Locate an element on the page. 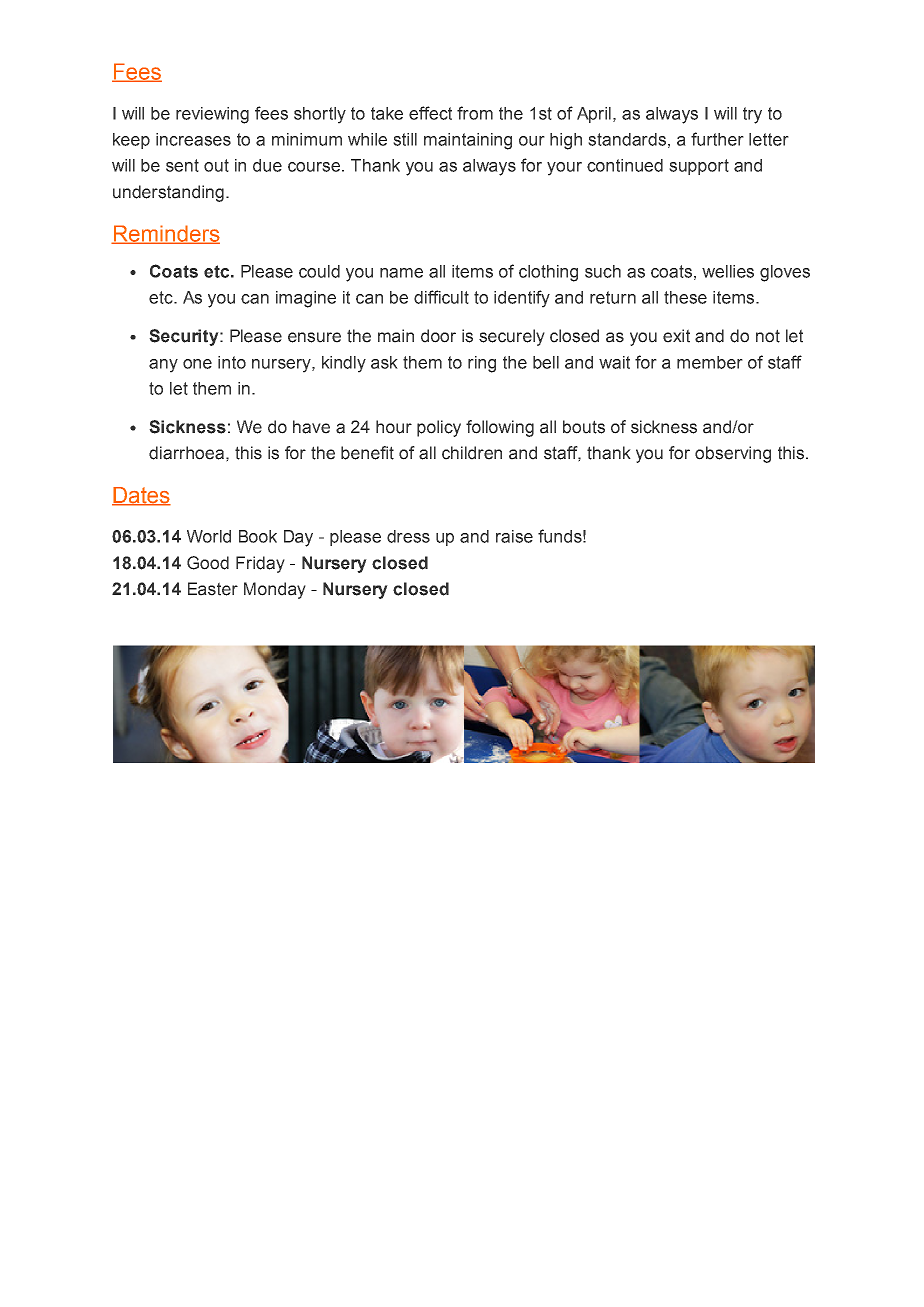 The width and height of the page is (924, 1307). one is located at coordinates (197, 364).
